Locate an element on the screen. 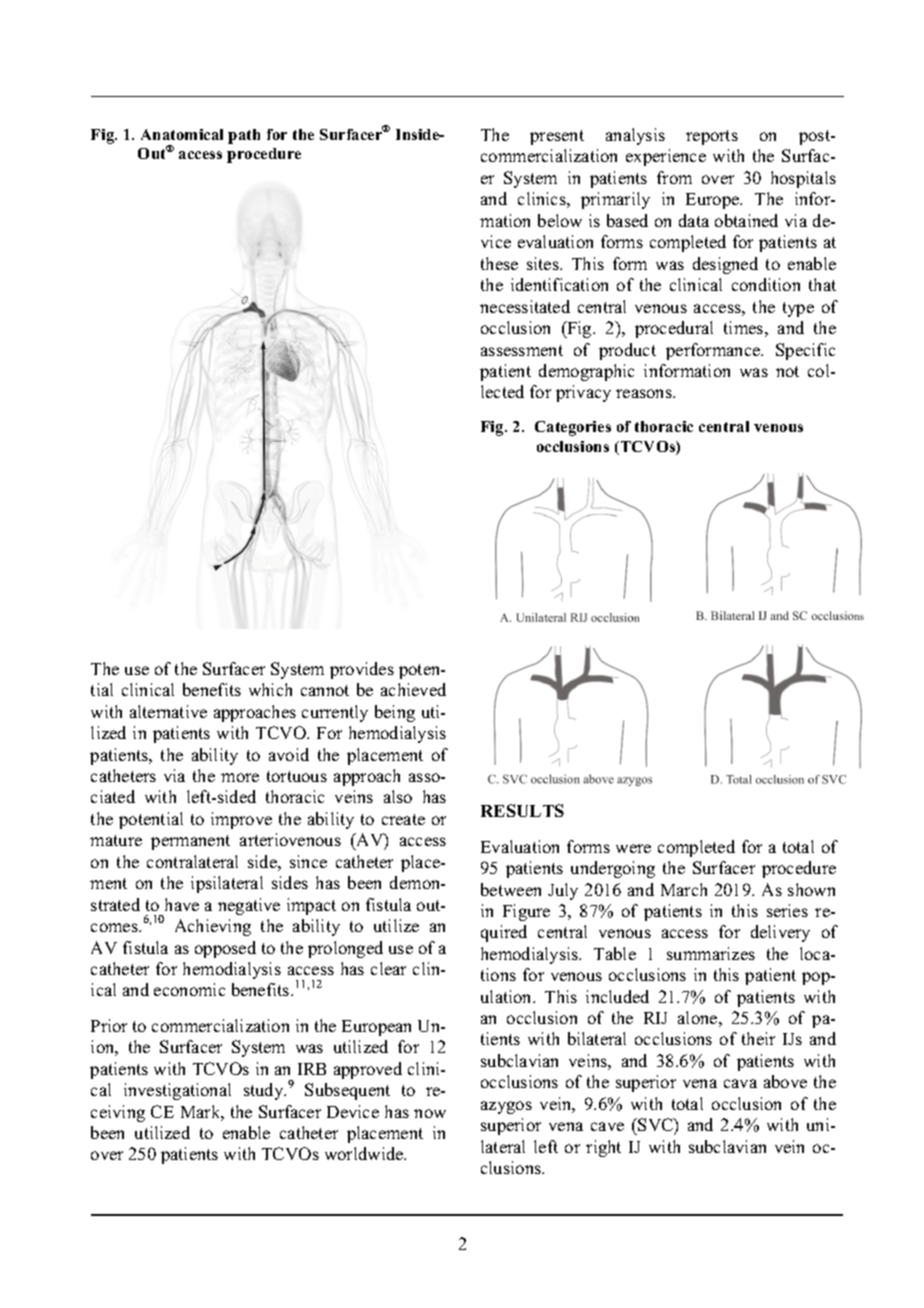 The width and height of the screenshot is (924, 1308). path is located at coordinates (244, 136).
